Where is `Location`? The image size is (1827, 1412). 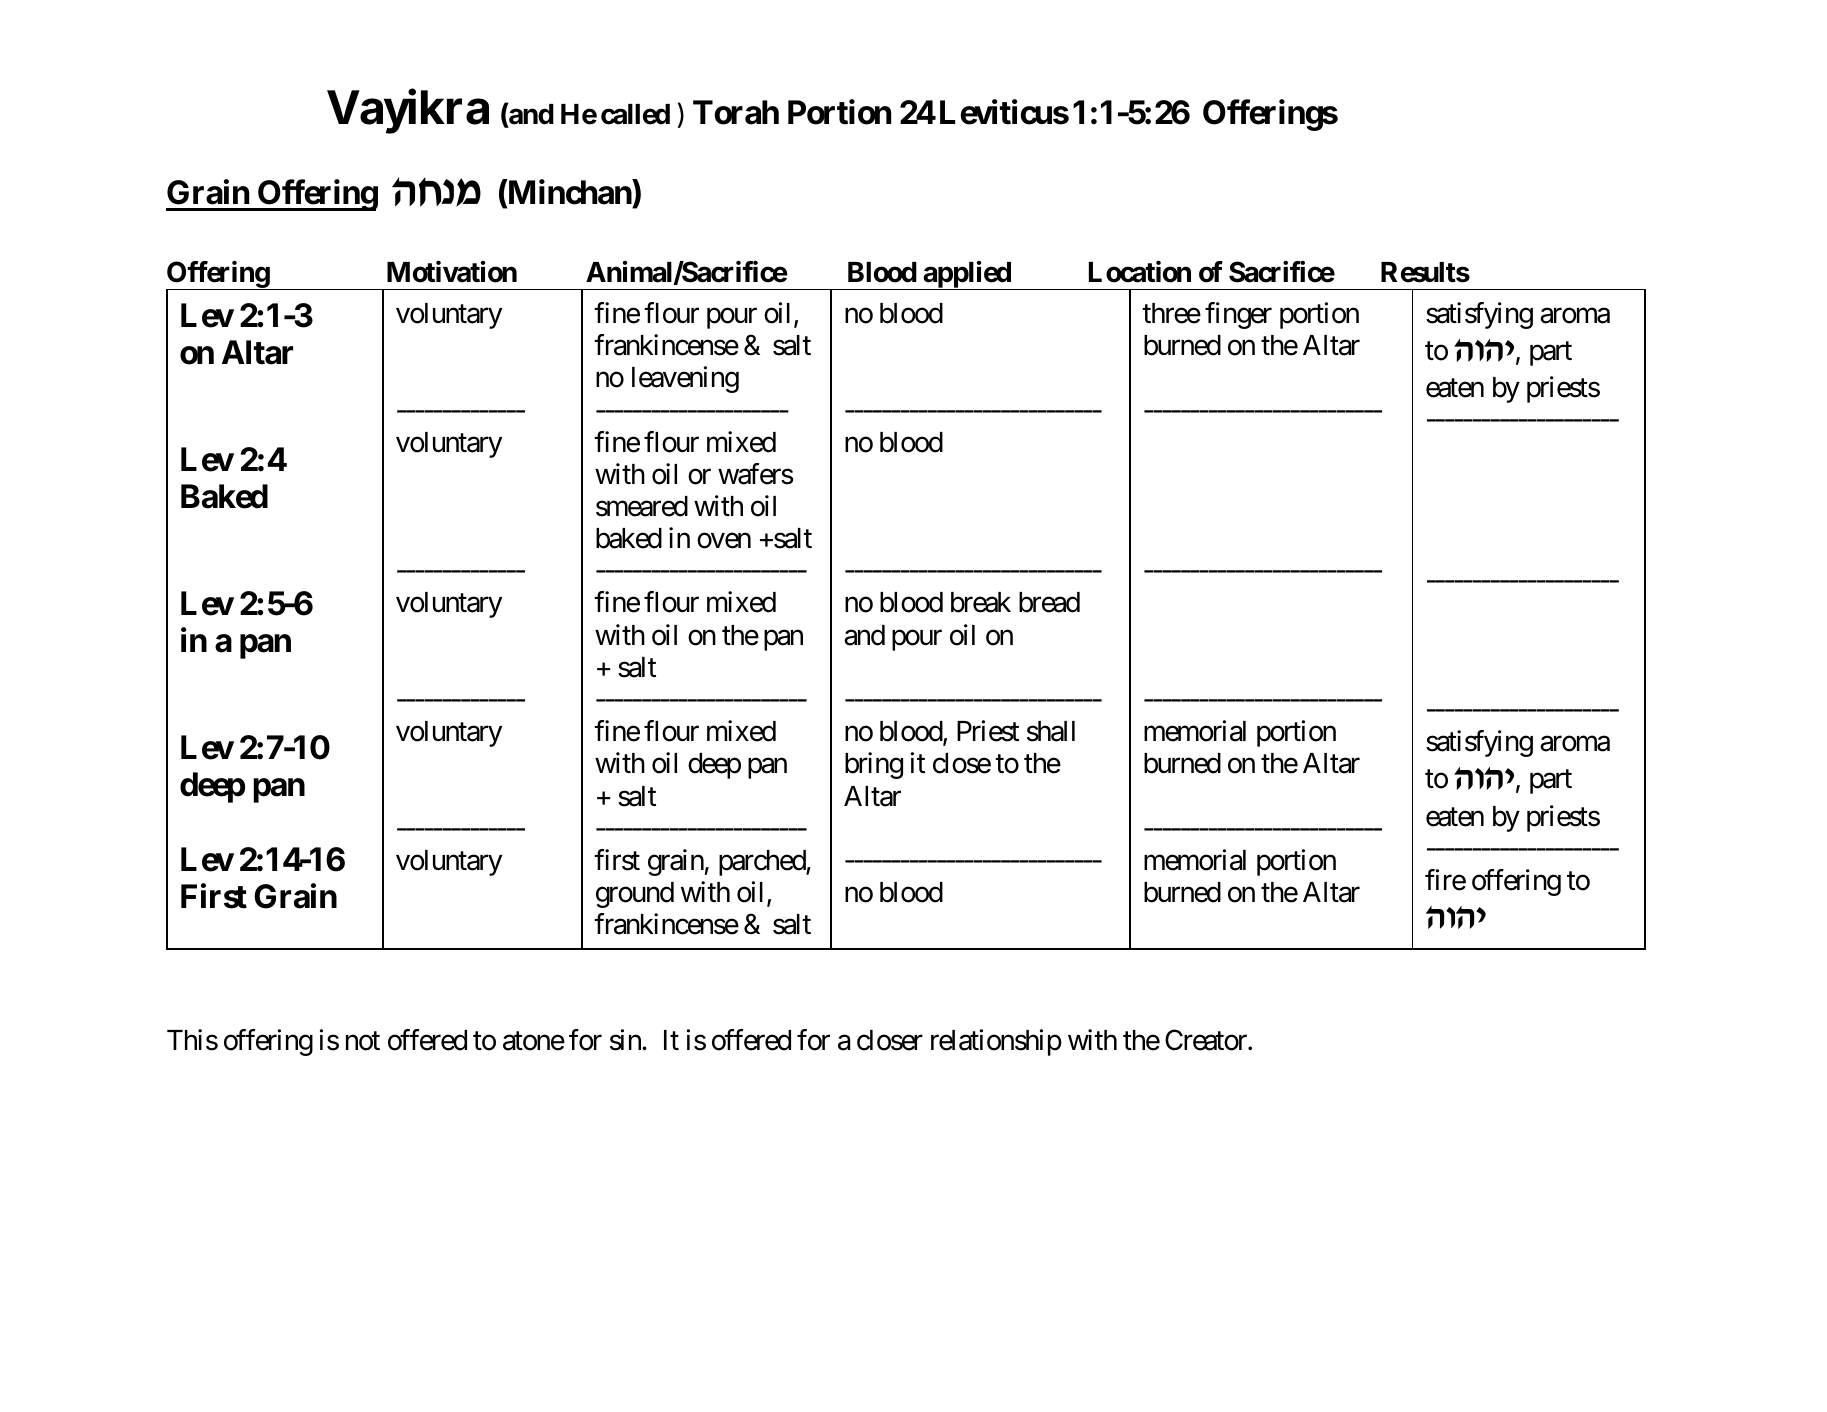 Location is located at coordinates (1140, 272).
